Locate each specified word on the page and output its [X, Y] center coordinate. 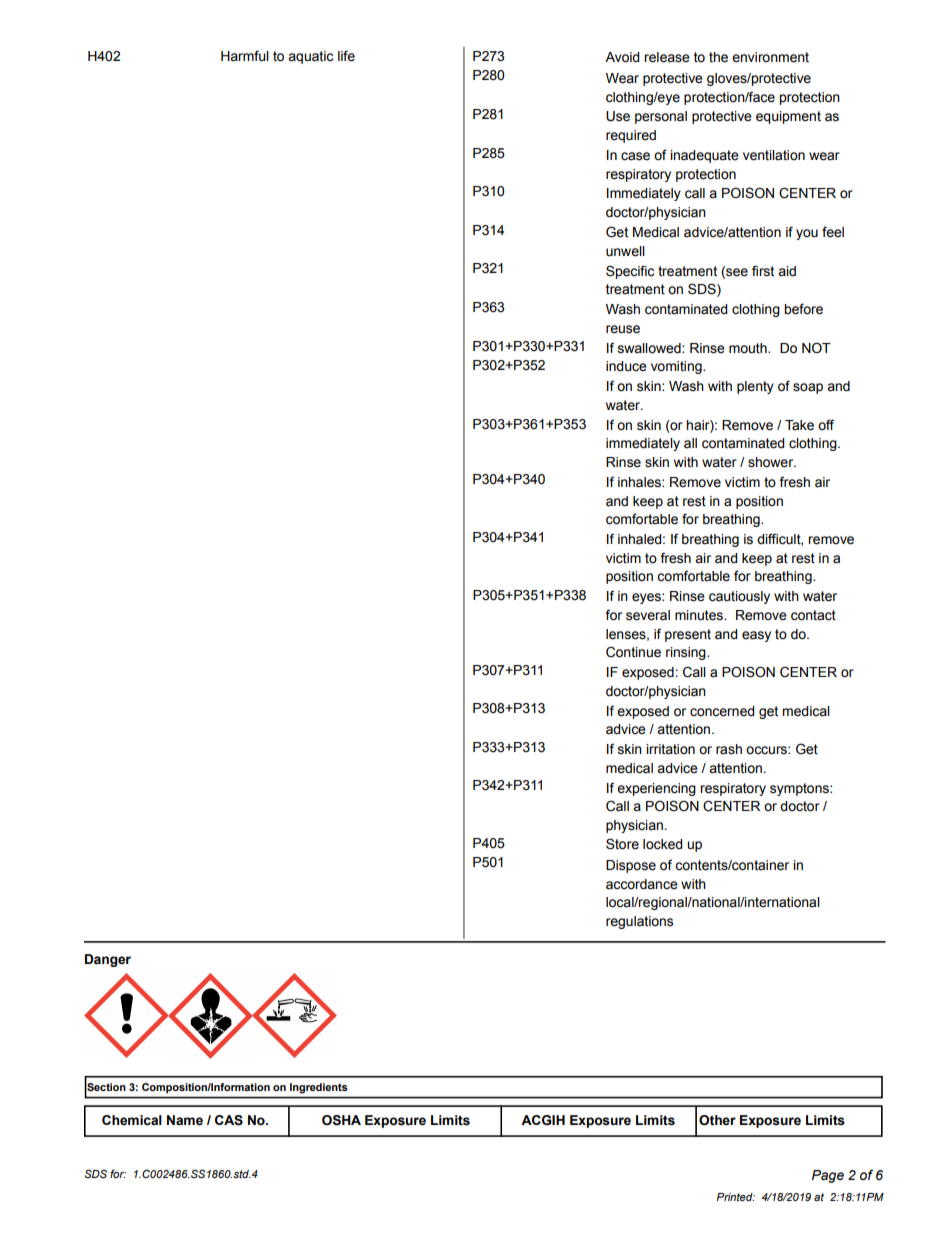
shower [772, 462]
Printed [735, 1197]
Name [185, 1120]
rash [729, 749]
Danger [108, 960]
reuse [623, 329]
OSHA [341, 1120]
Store [622, 844]
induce [626, 366]
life [346, 56]
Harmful [245, 56]
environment [770, 57]
